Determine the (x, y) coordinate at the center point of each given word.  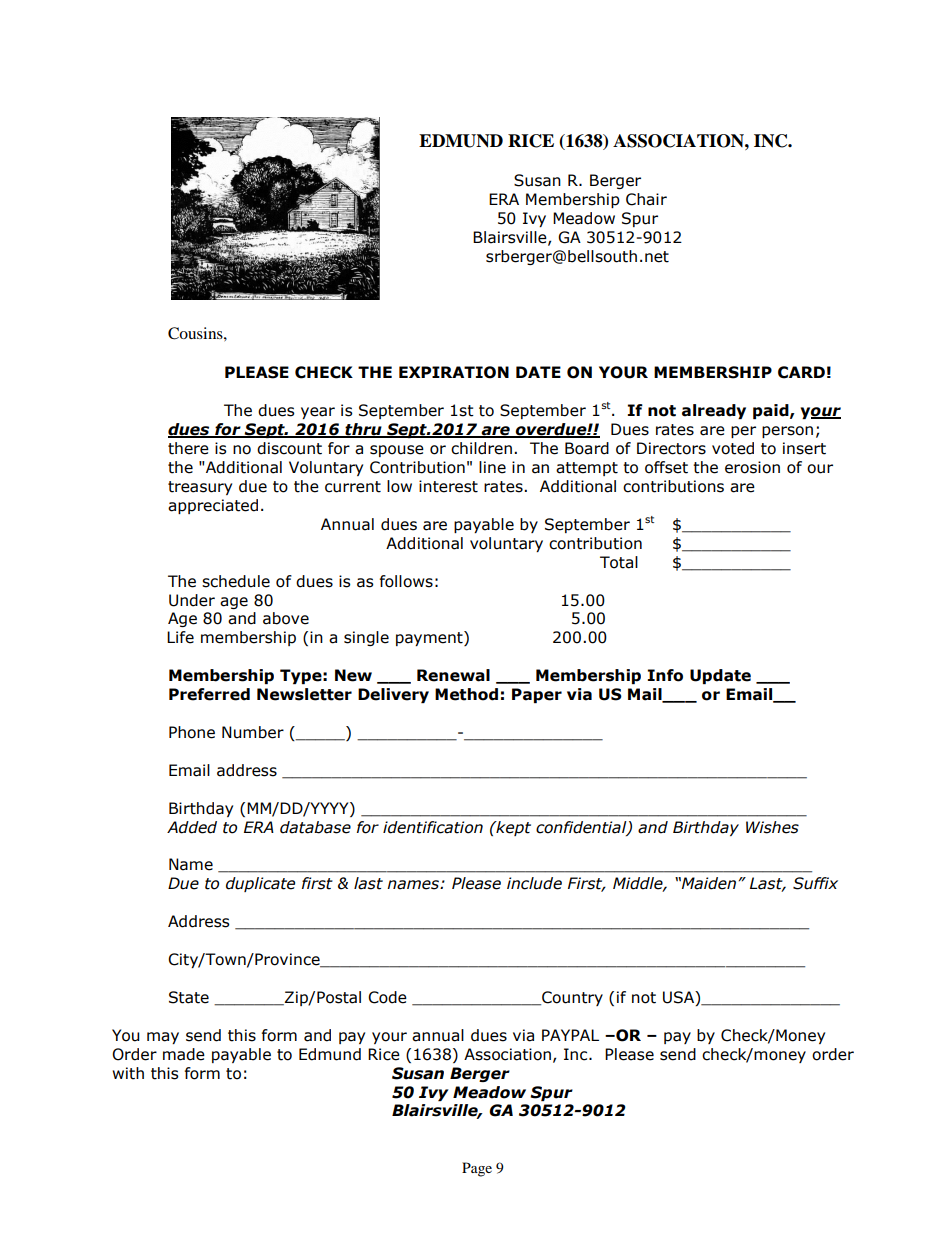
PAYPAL (570, 1035)
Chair (646, 199)
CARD (801, 372)
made (184, 1054)
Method (466, 694)
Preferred (209, 694)
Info (665, 675)
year (318, 413)
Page (477, 1169)
